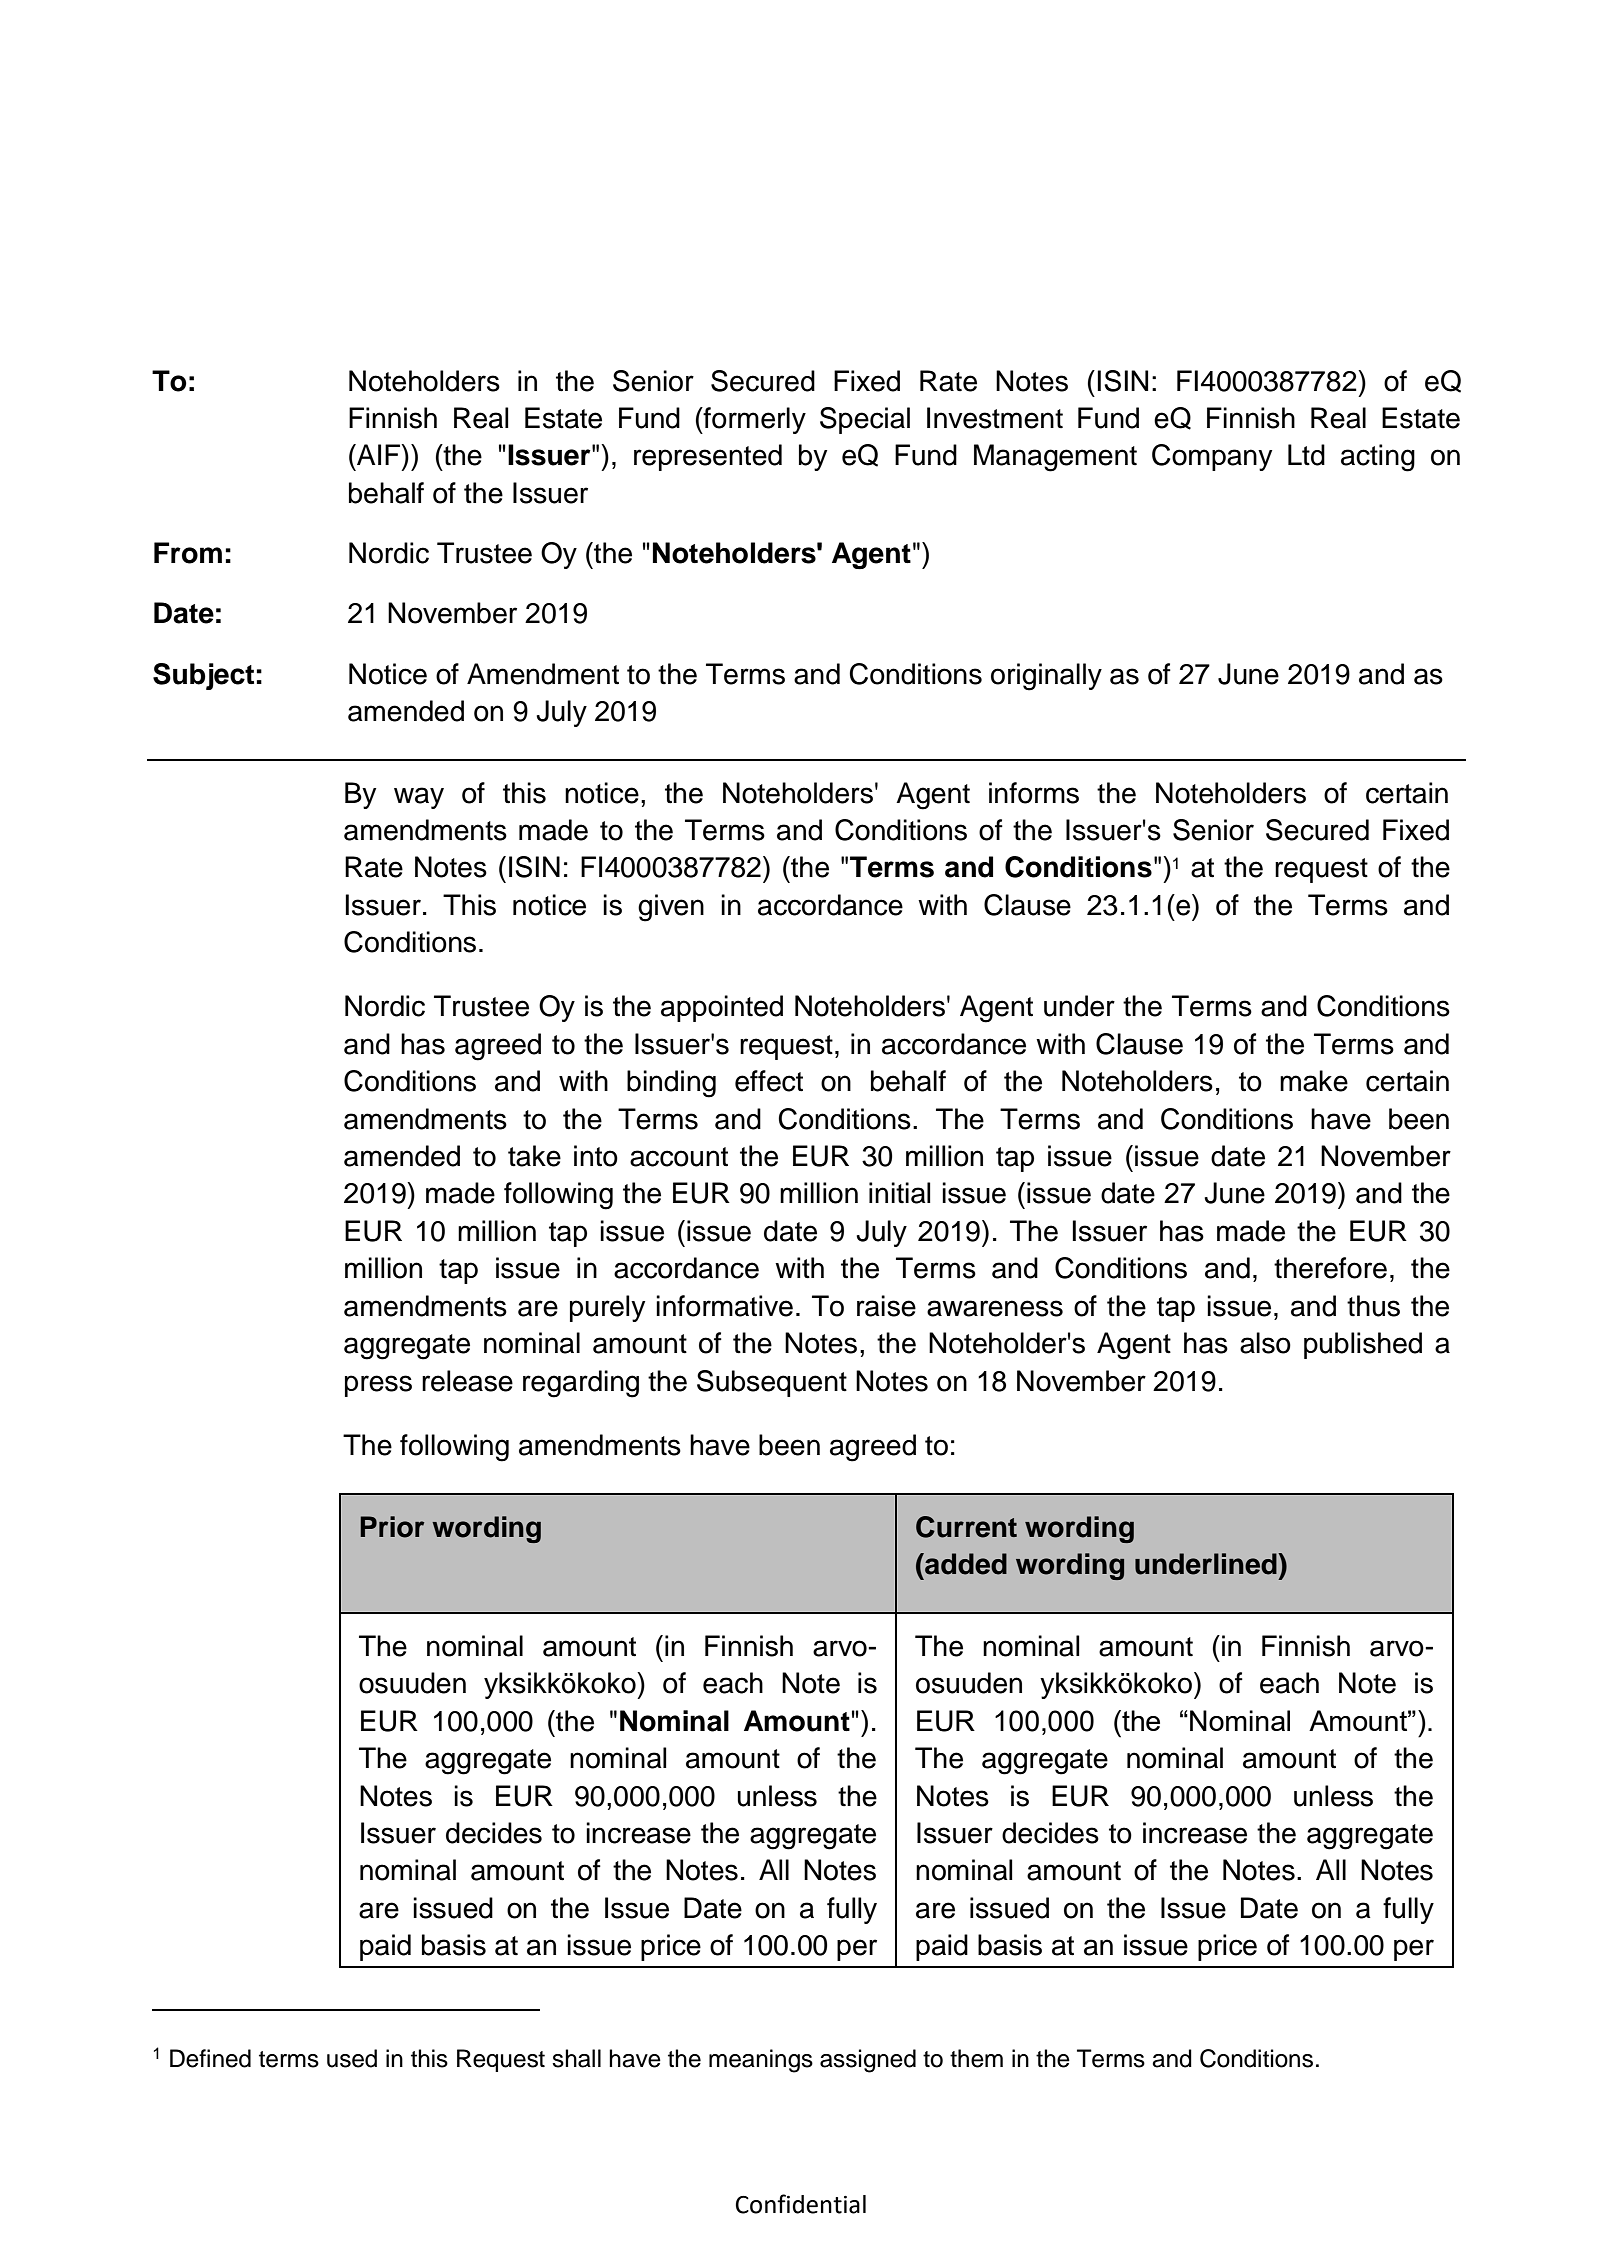 The image size is (1603, 2267). Describe the element at coordinates (801, 2204) in the screenshot. I see `Confidential` at that location.
